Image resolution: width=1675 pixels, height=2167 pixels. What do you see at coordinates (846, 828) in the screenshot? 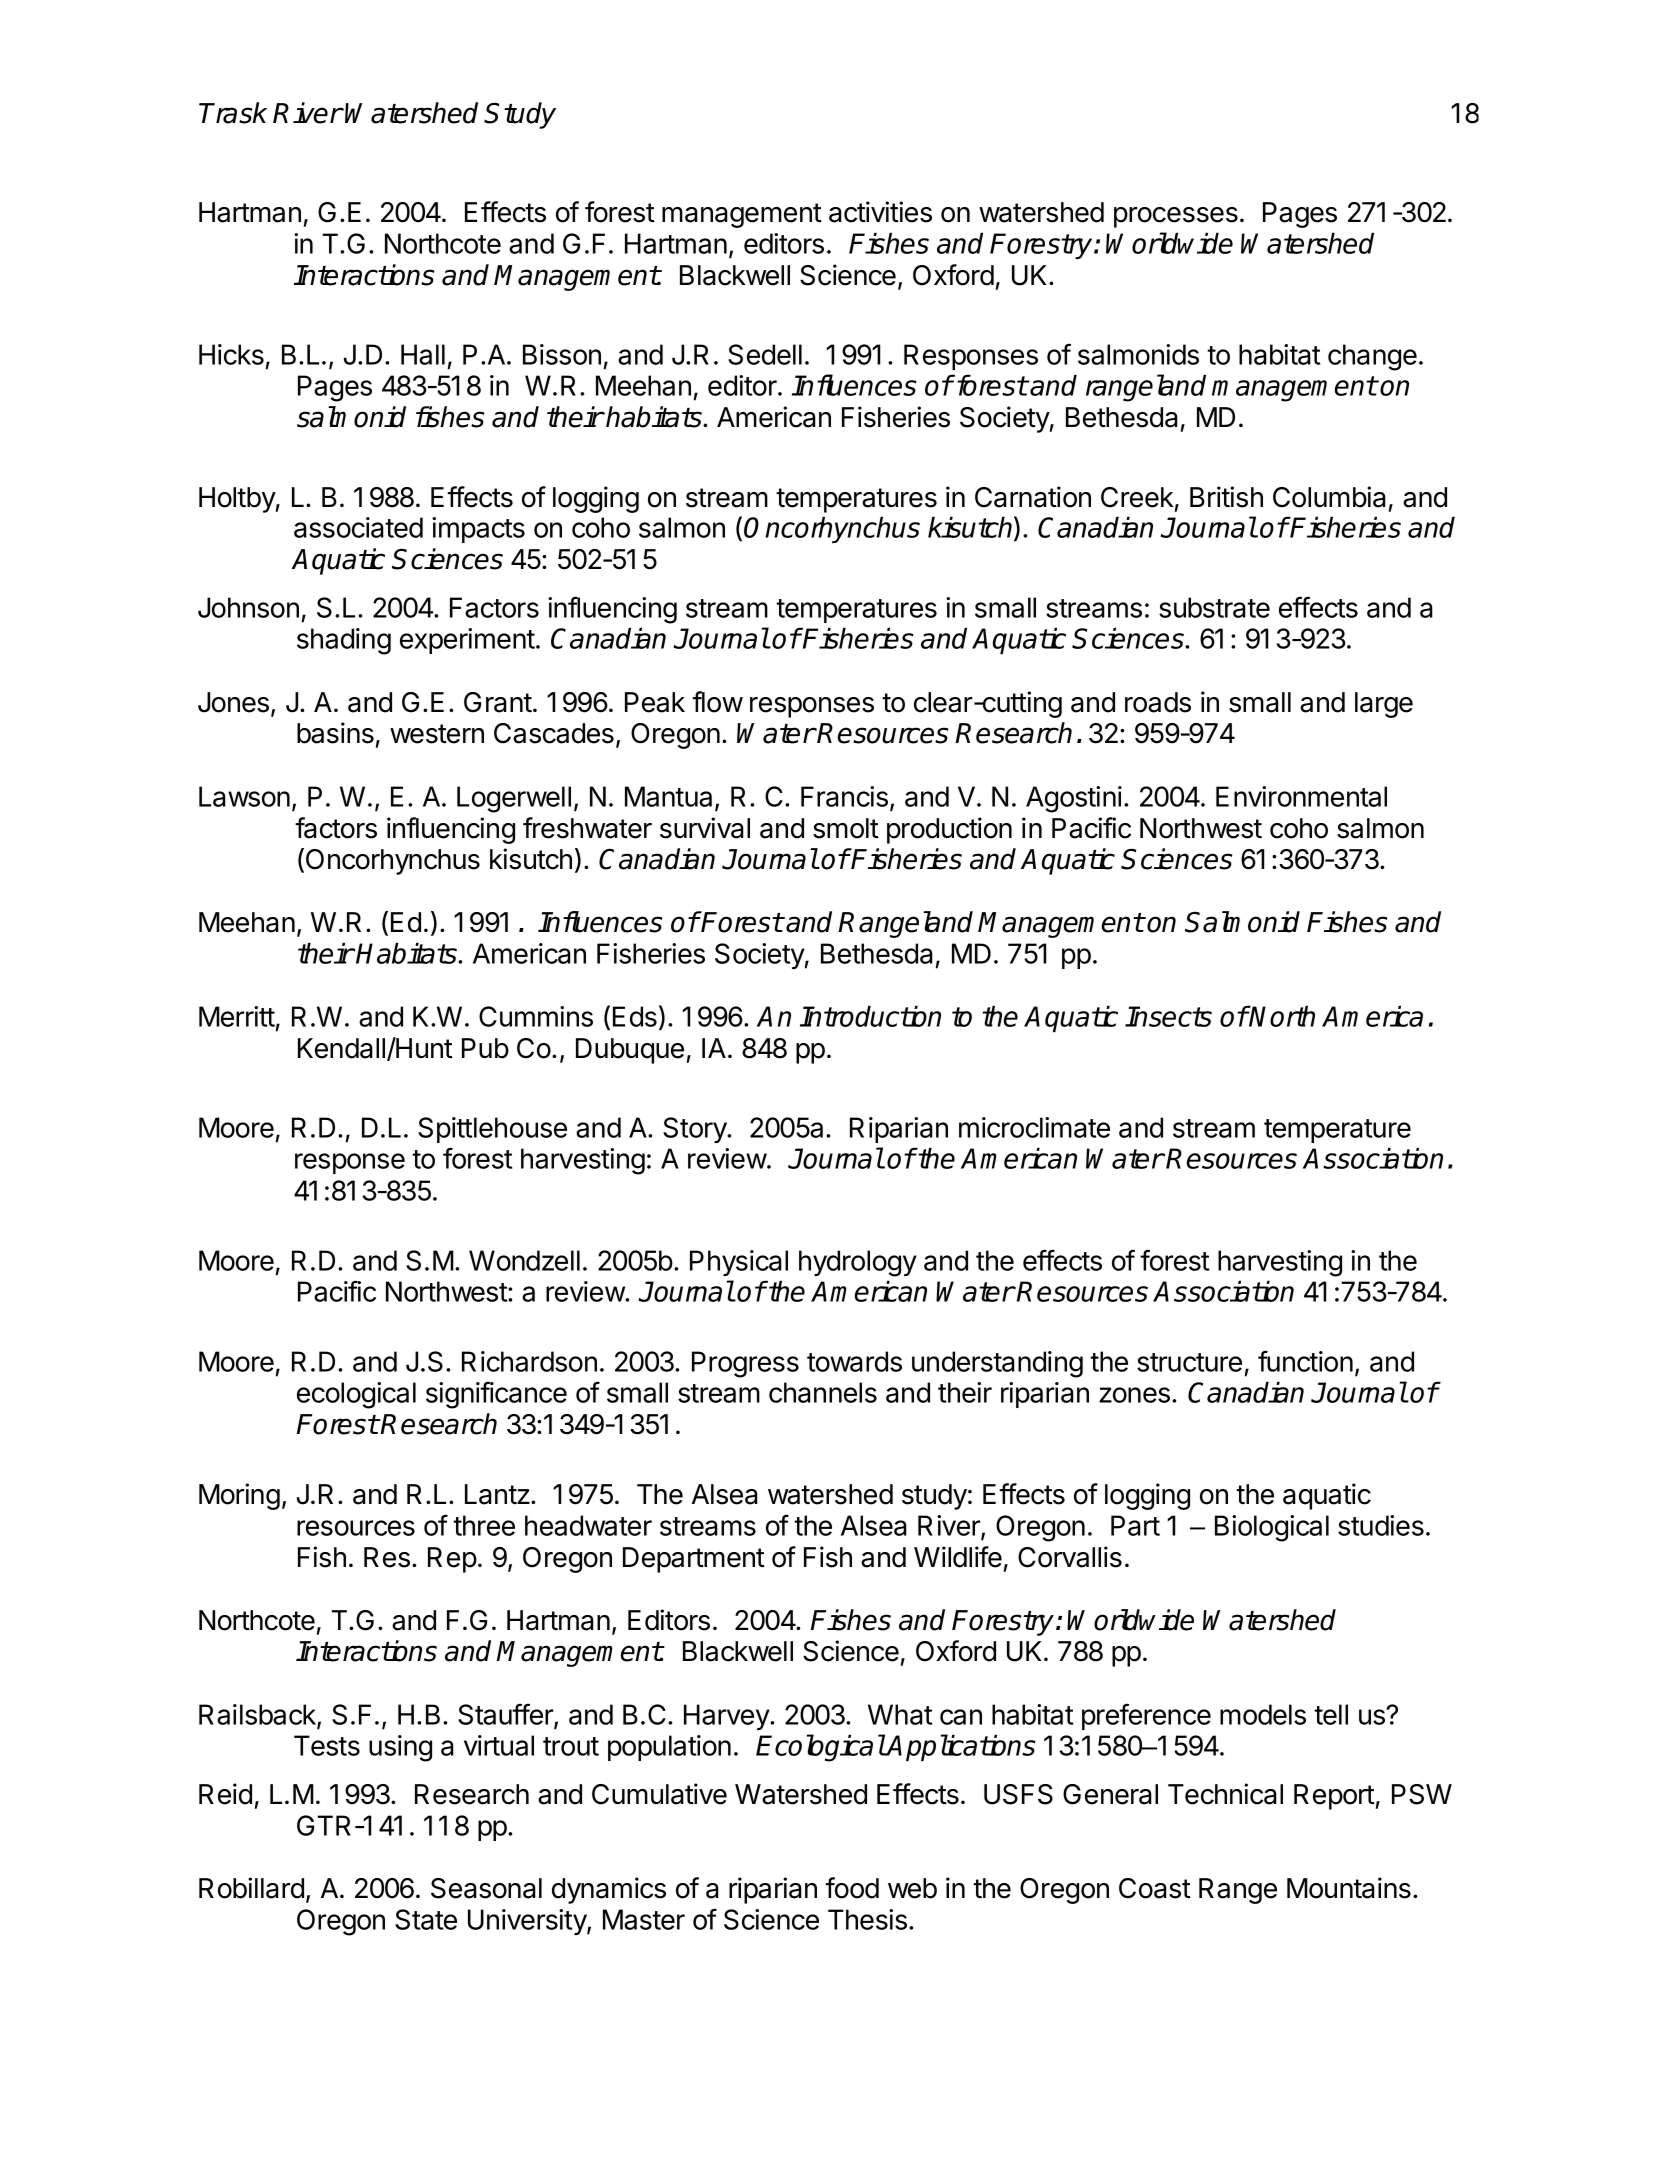
I see `smolt` at bounding box center [846, 828].
